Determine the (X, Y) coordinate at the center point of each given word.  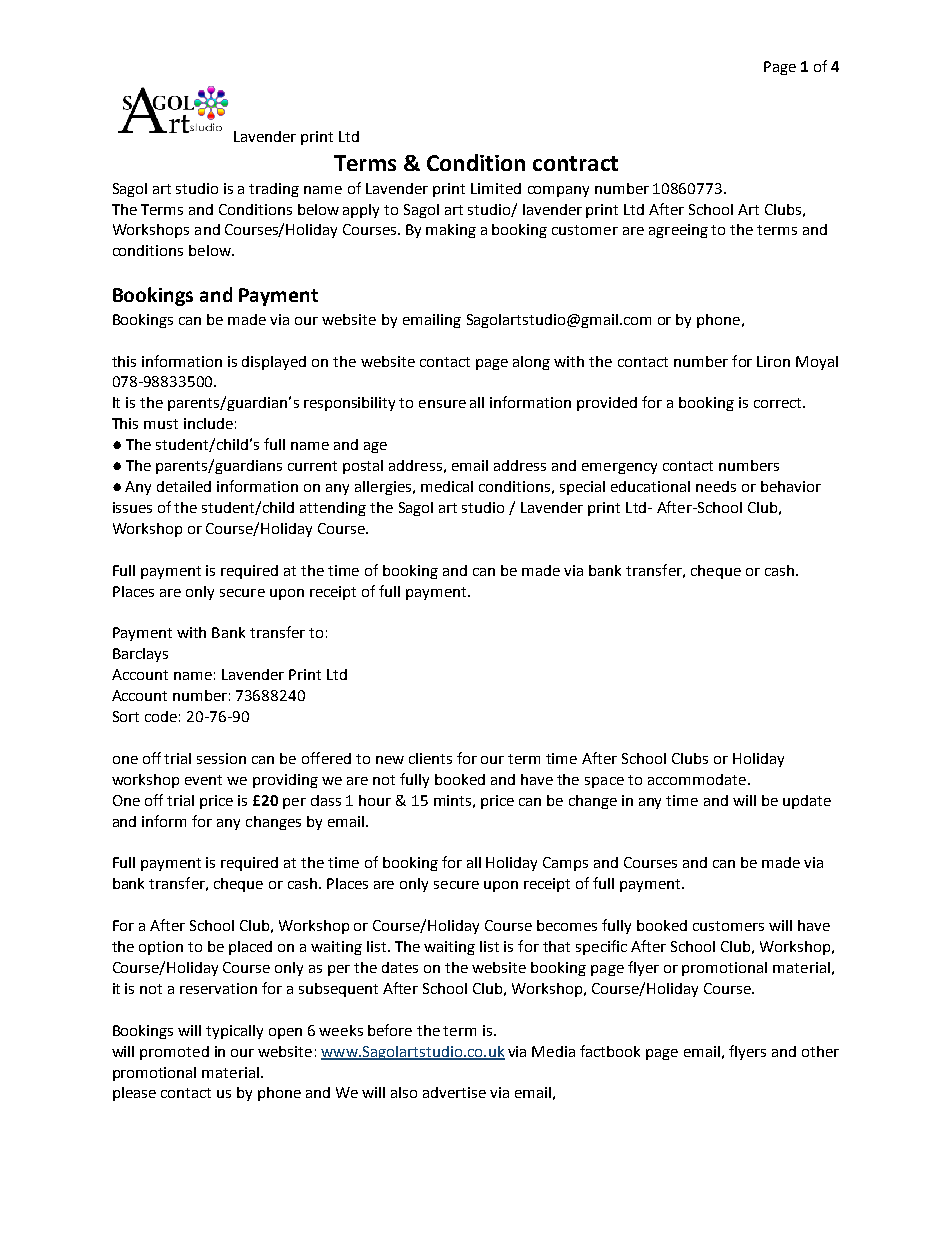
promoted (174, 1053)
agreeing (678, 231)
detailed (184, 486)
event (203, 780)
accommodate (698, 779)
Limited (496, 188)
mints (452, 800)
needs (716, 486)
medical (447, 486)
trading (274, 190)
